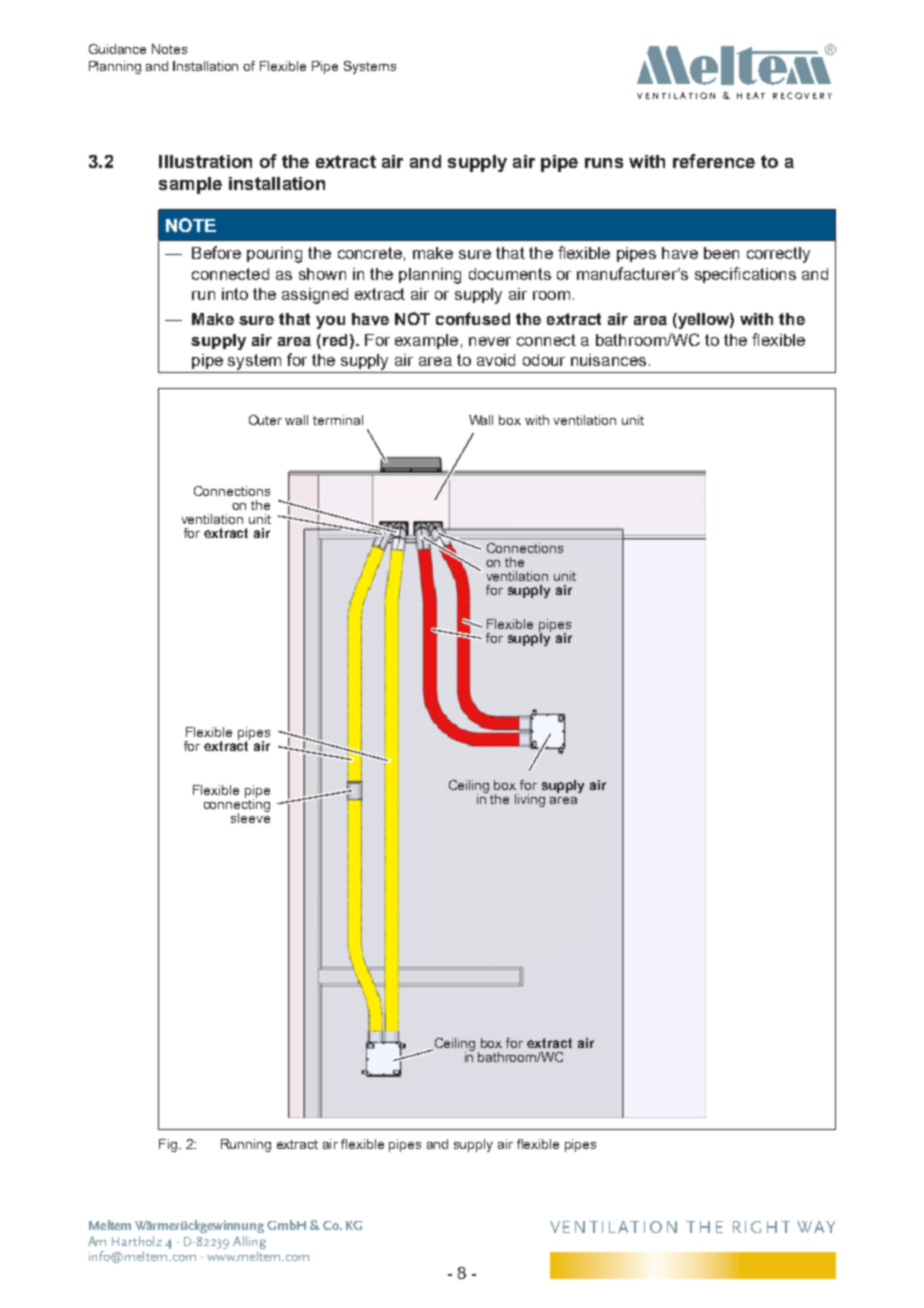 The width and height of the screenshot is (924, 1308). I want to click on Fig, so click(168, 1145).
